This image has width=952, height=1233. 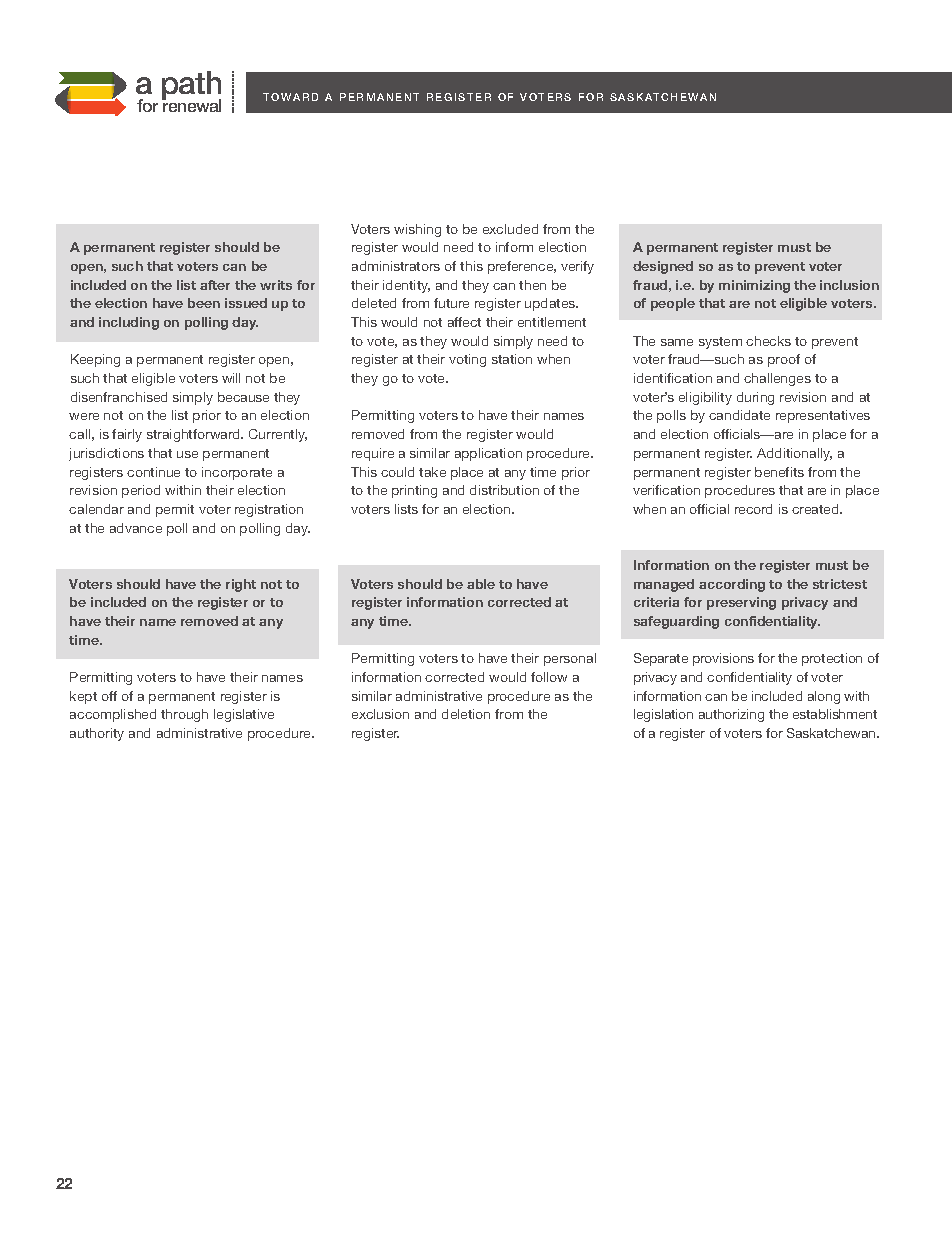 I want to click on voting, so click(x=467, y=360).
